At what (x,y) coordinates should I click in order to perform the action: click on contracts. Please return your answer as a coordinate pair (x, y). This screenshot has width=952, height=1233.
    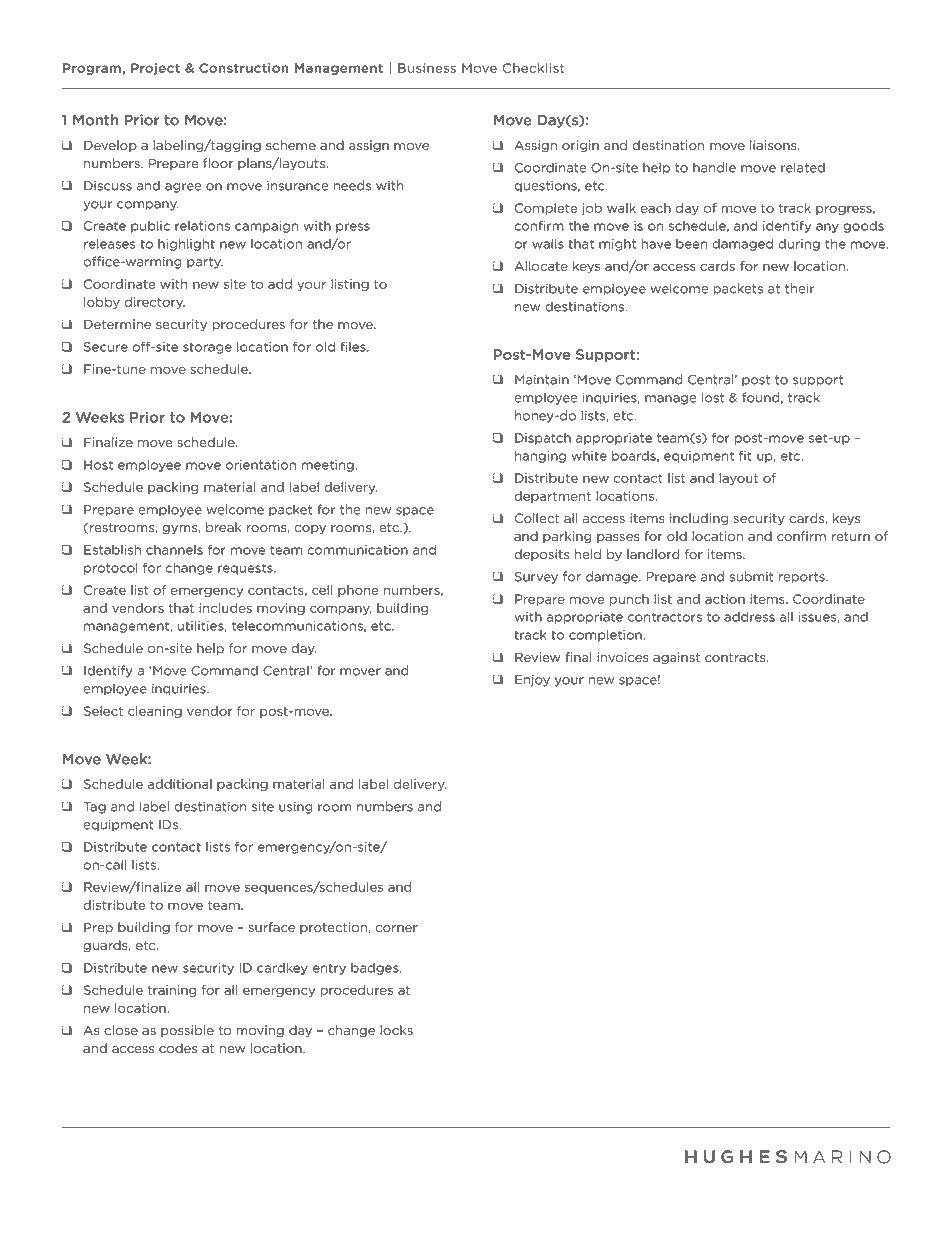
    Looking at the image, I should click on (736, 658).
